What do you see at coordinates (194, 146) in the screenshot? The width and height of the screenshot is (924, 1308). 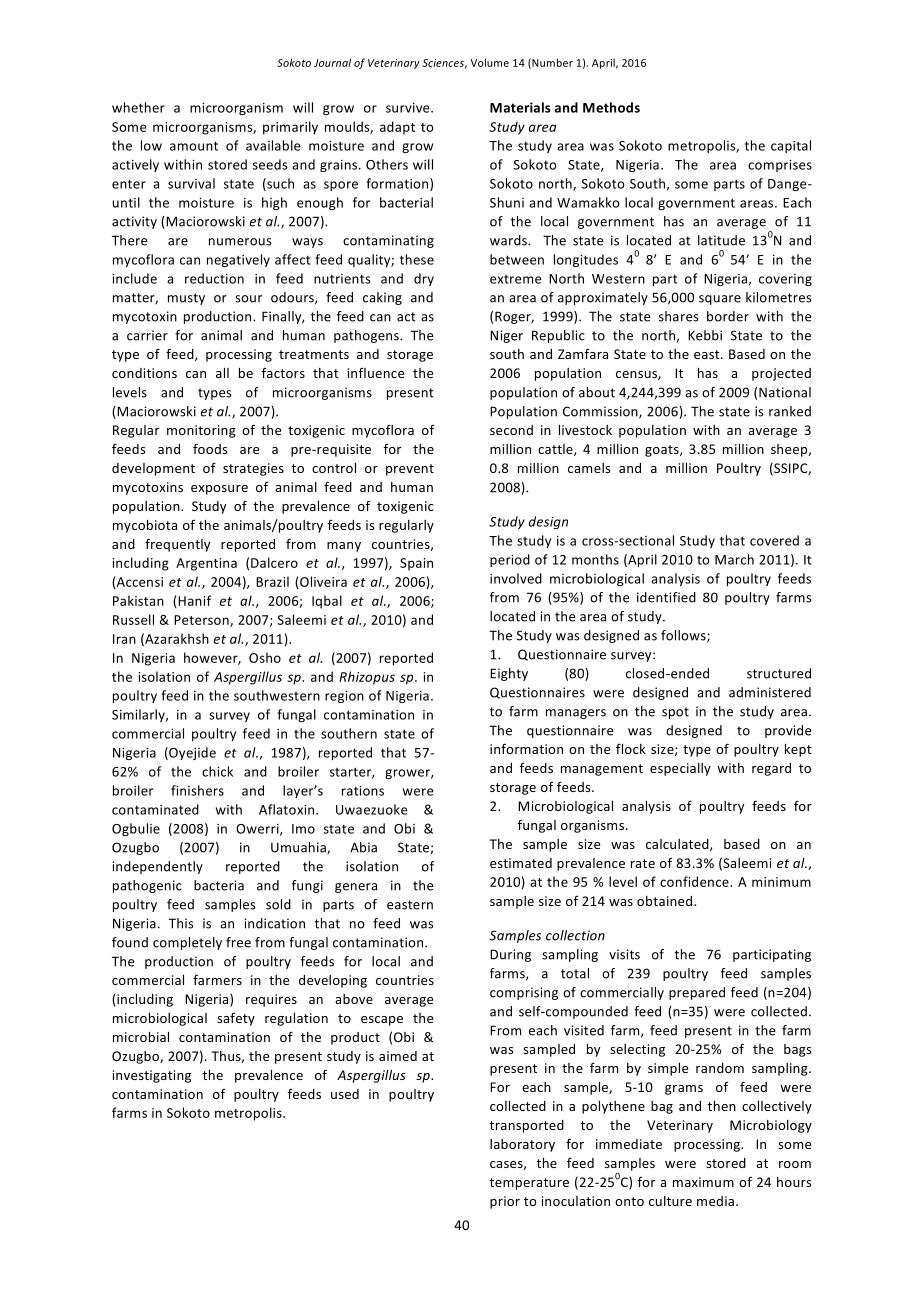 I see `amount` at bounding box center [194, 146].
